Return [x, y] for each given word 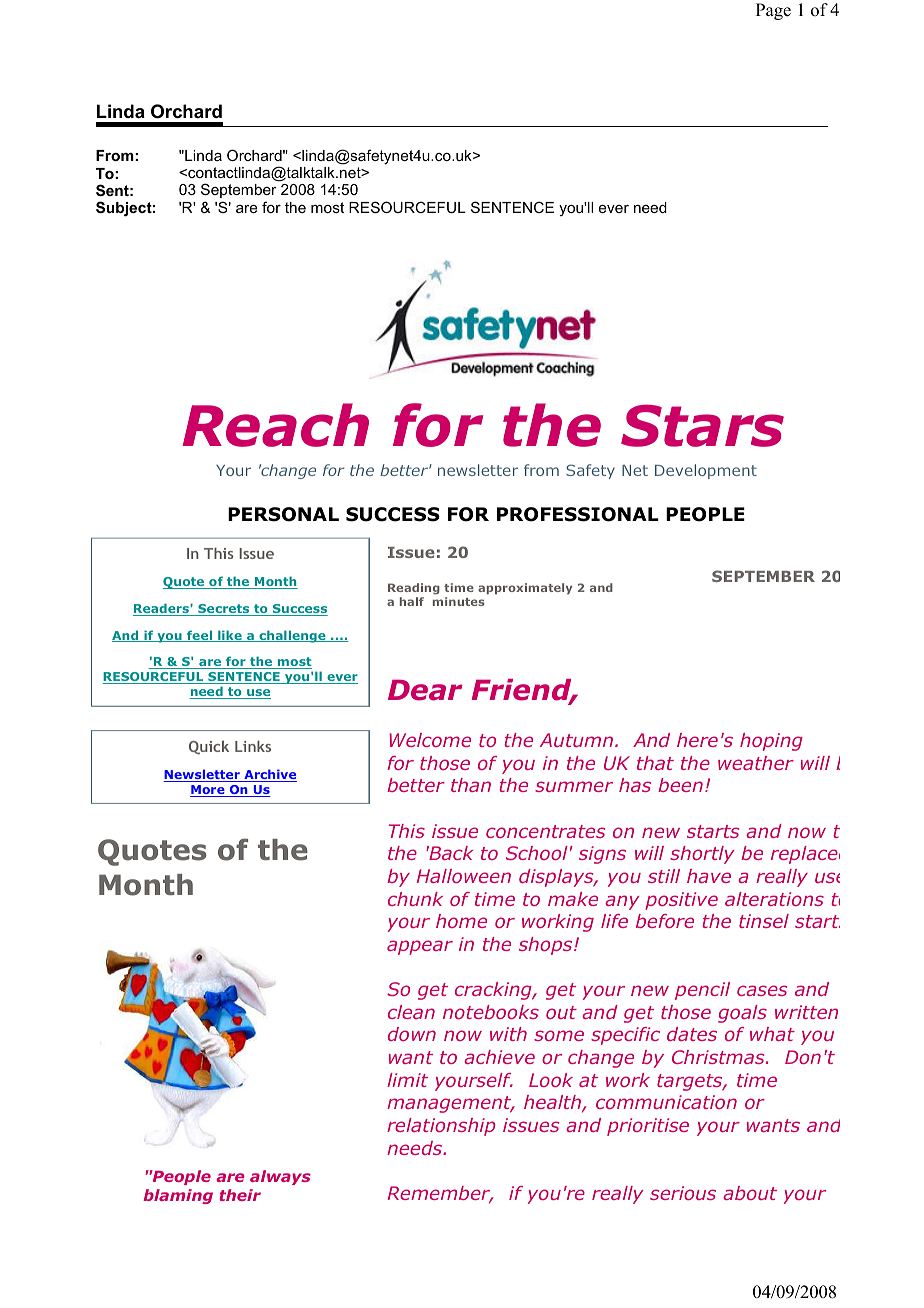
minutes [459, 601]
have [709, 876]
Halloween [464, 876]
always [280, 1177]
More [208, 791]
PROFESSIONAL [578, 514]
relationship [441, 1127]
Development [706, 471]
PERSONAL [283, 514]
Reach [276, 425]
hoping [771, 742]
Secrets [224, 610]
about [750, 1193]
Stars [702, 425]
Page [773, 11]
